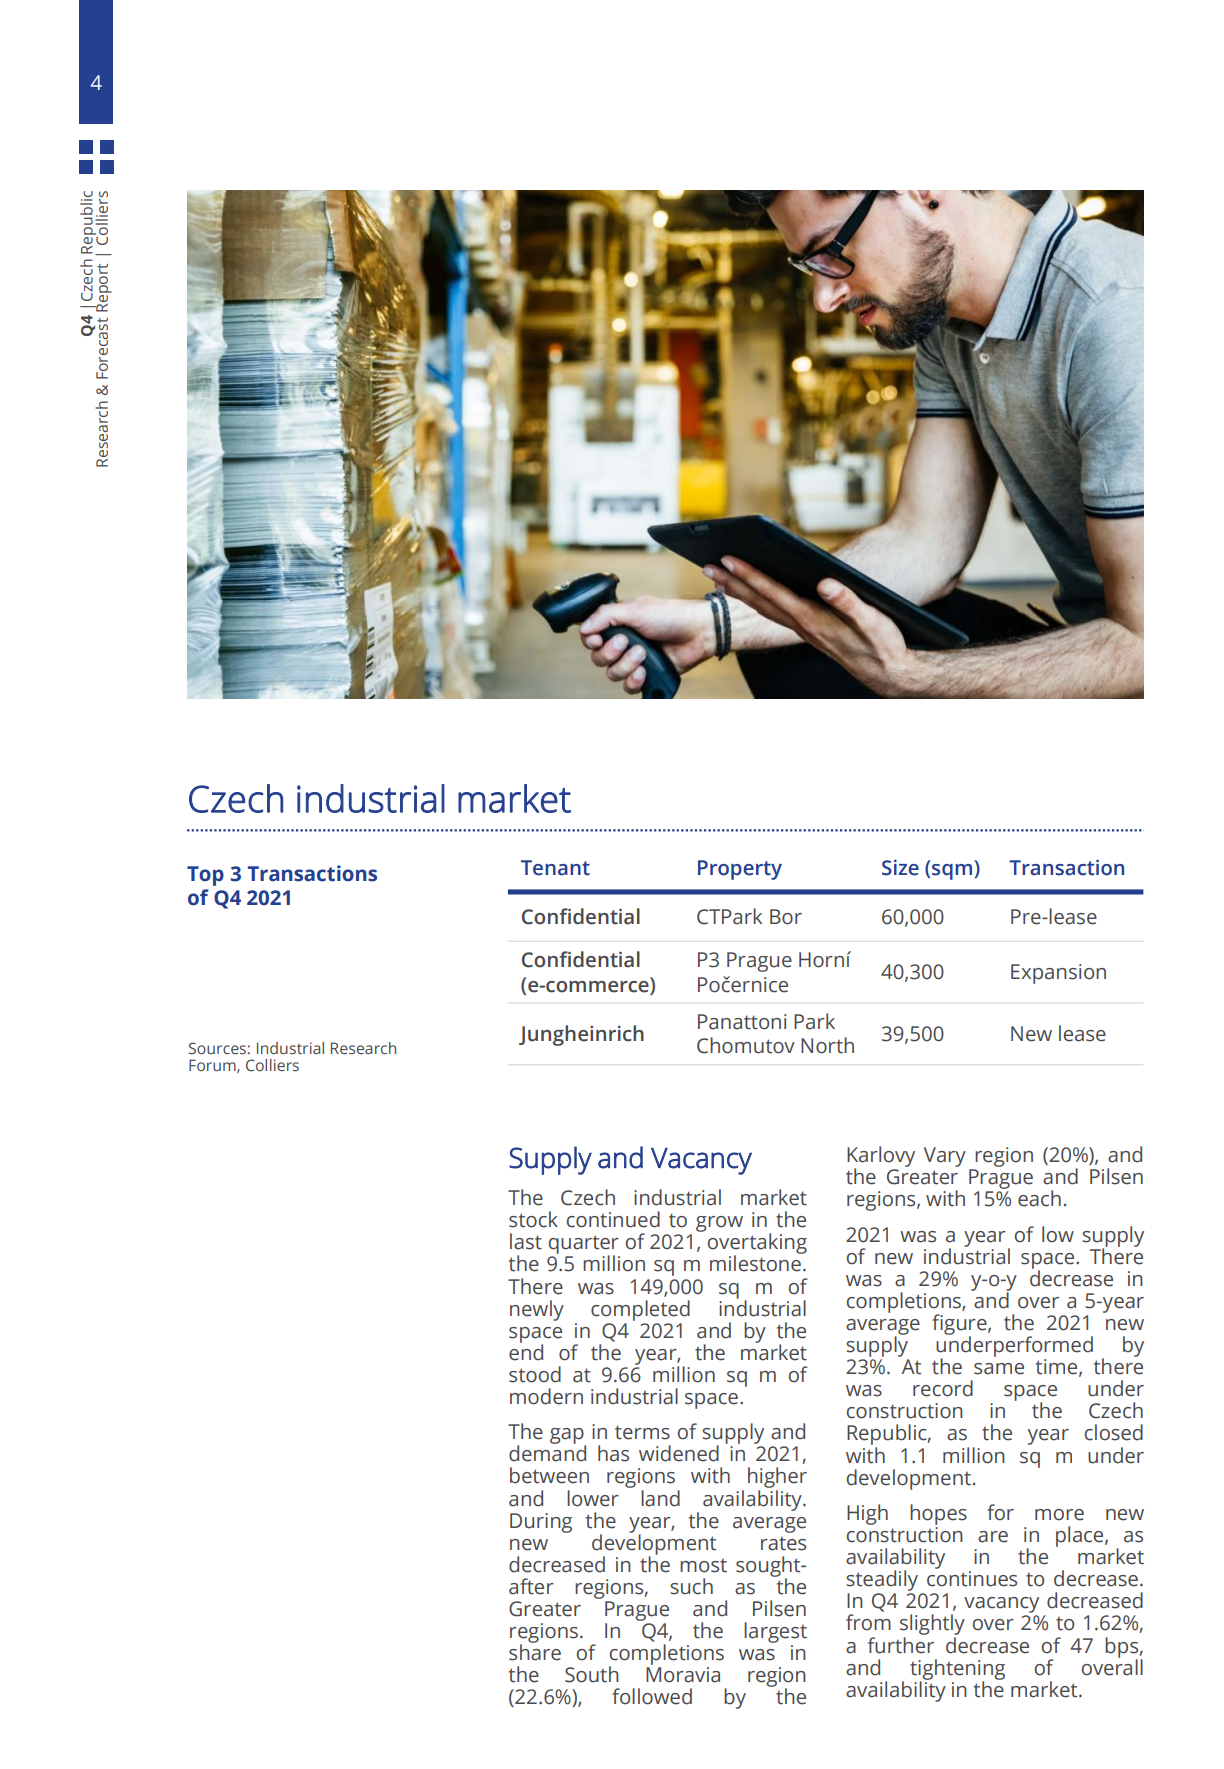 The image size is (1224, 1769). What do you see at coordinates (945, 1157) in the document?
I see `Vary` at bounding box center [945, 1157].
